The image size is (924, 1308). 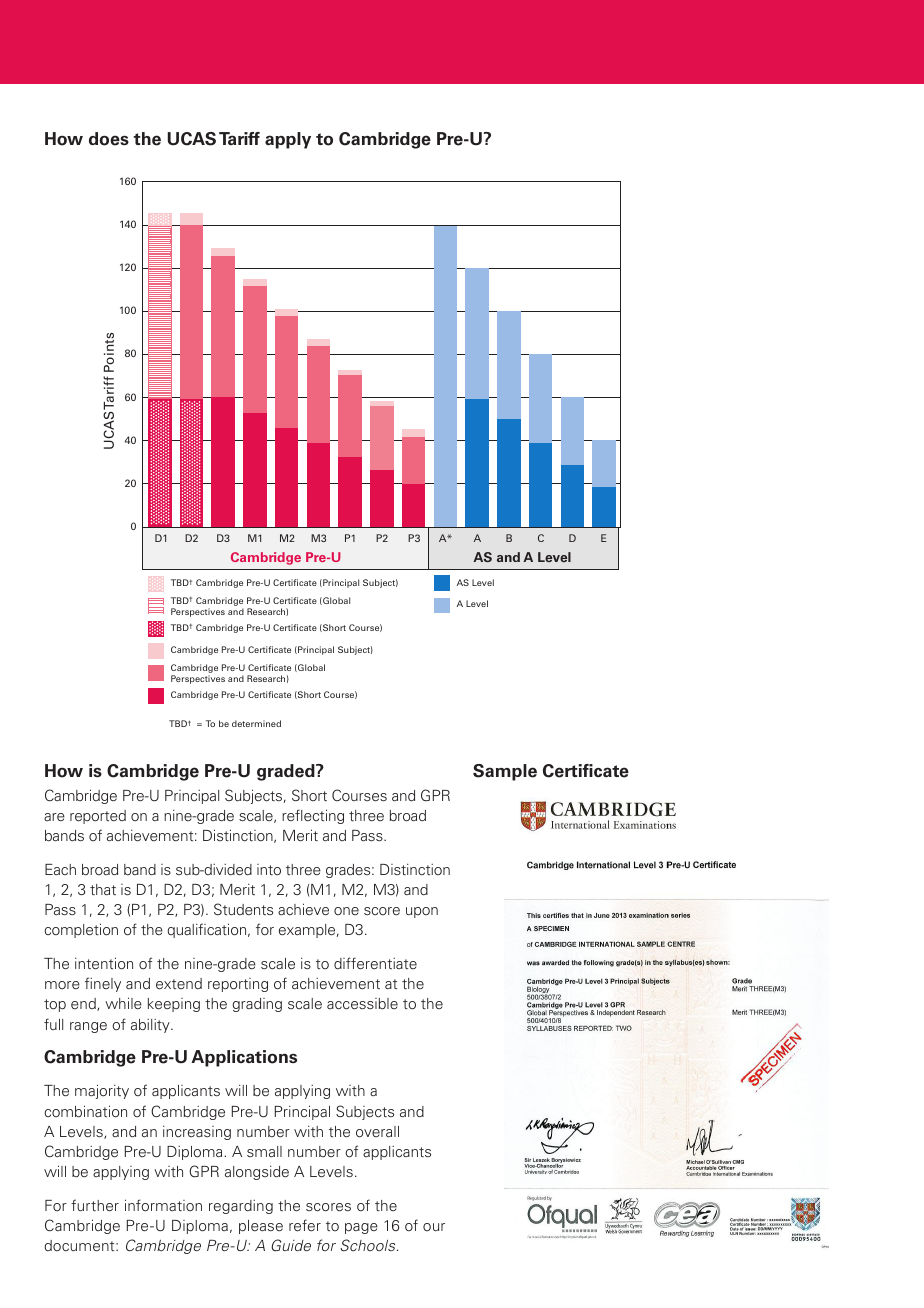 What do you see at coordinates (505, 772) in the page?
I see `Sample` at bounding box center [505, 772].
